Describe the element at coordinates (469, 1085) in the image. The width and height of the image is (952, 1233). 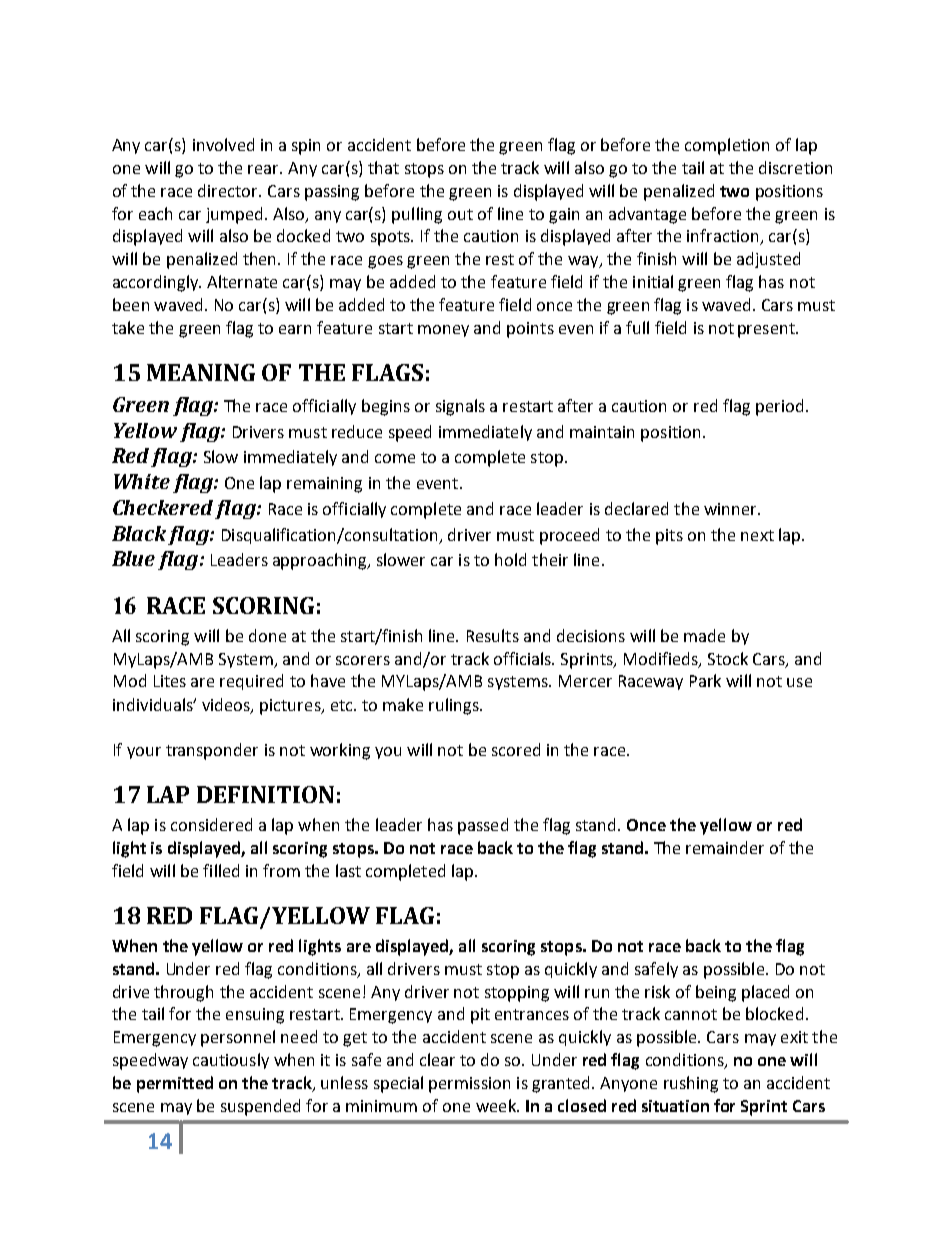
I see `permission` at that location.
